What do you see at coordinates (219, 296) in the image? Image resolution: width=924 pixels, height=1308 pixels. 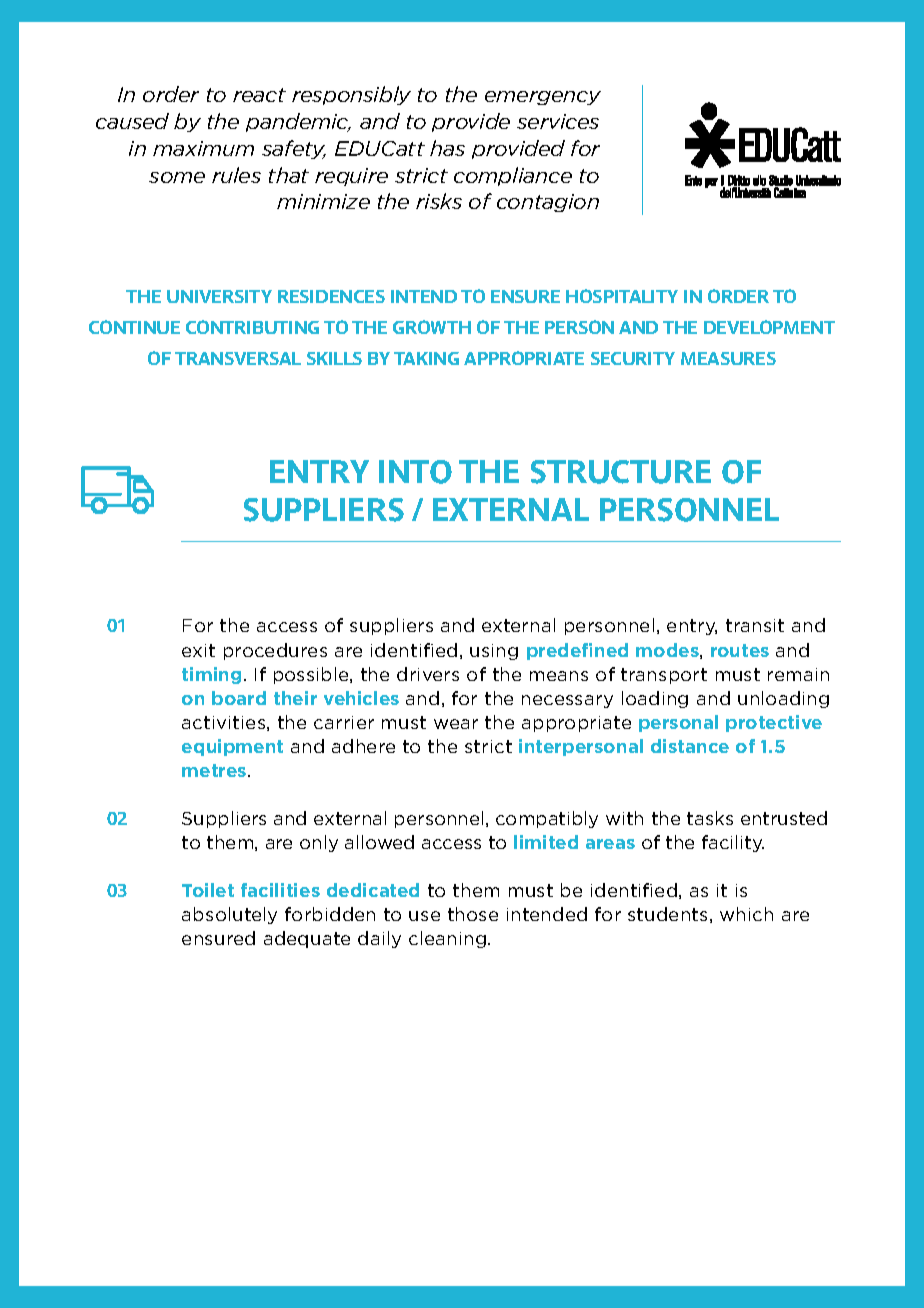 I see `UNIVERSITY` at bounding box center [219, 296].
